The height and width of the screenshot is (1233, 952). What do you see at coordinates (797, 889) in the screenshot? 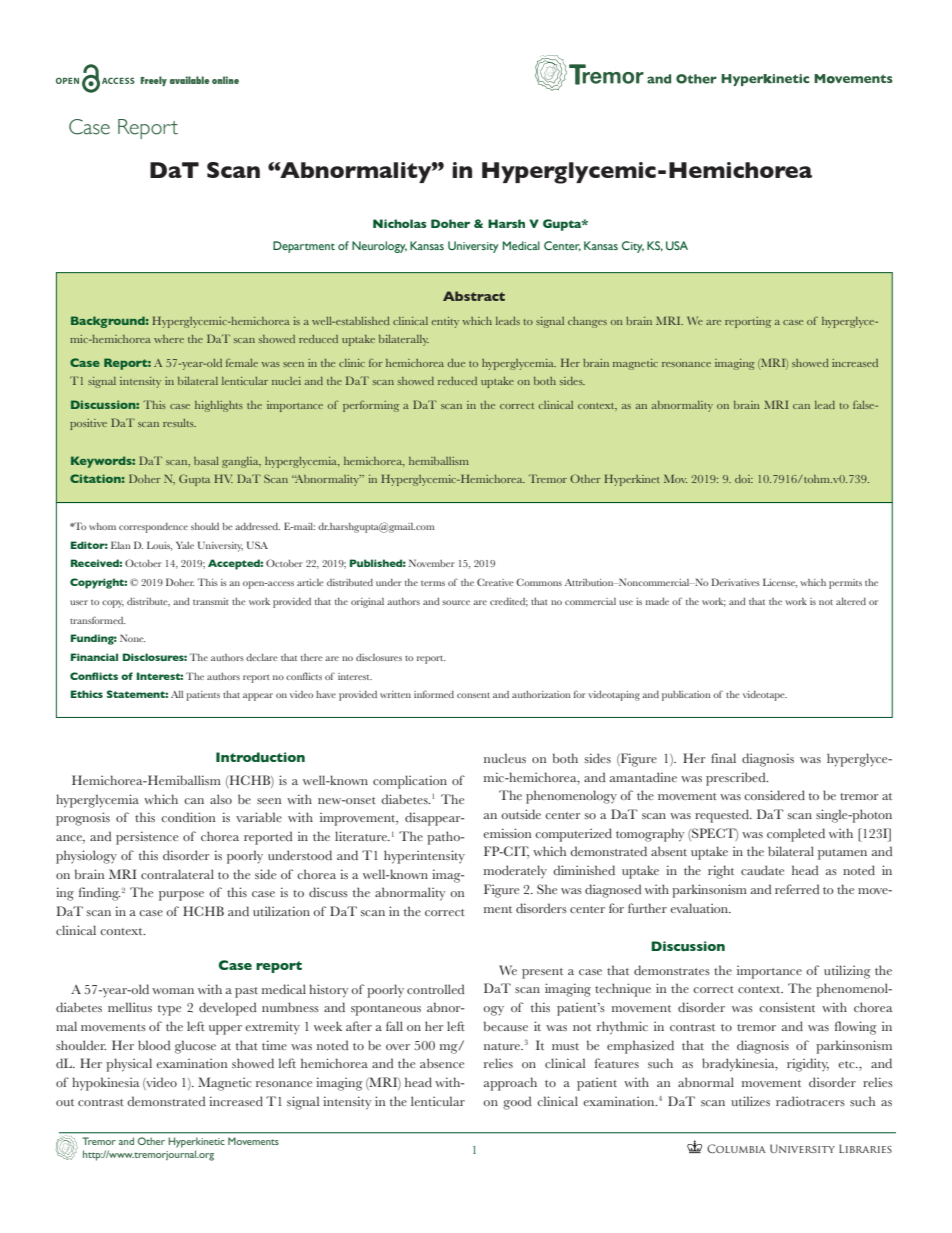
I see `referred` at bounding box center [797, 889].
